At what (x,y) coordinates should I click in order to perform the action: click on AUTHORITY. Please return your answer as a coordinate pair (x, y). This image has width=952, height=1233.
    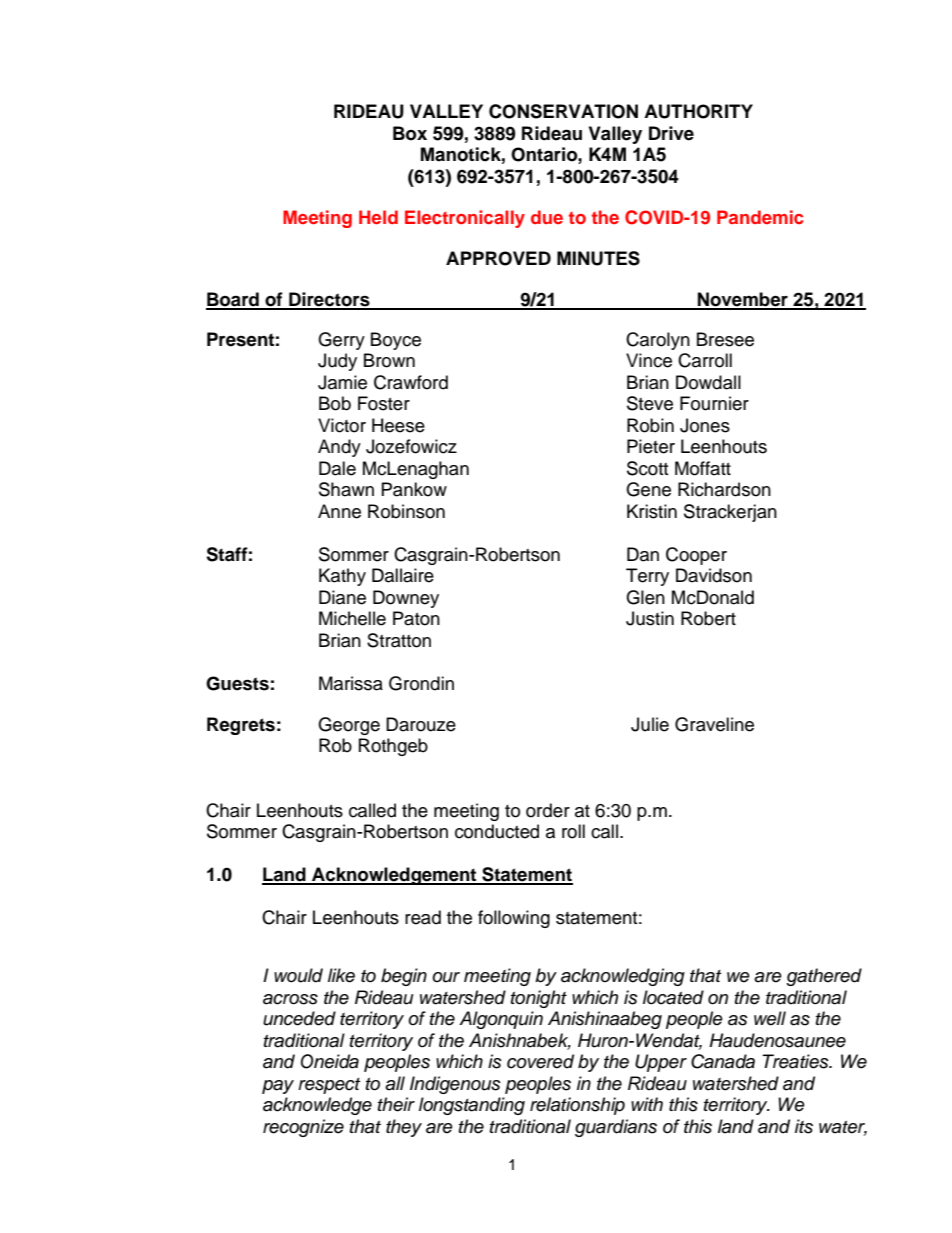
    Looking at the image, I should click on (698, 111).
